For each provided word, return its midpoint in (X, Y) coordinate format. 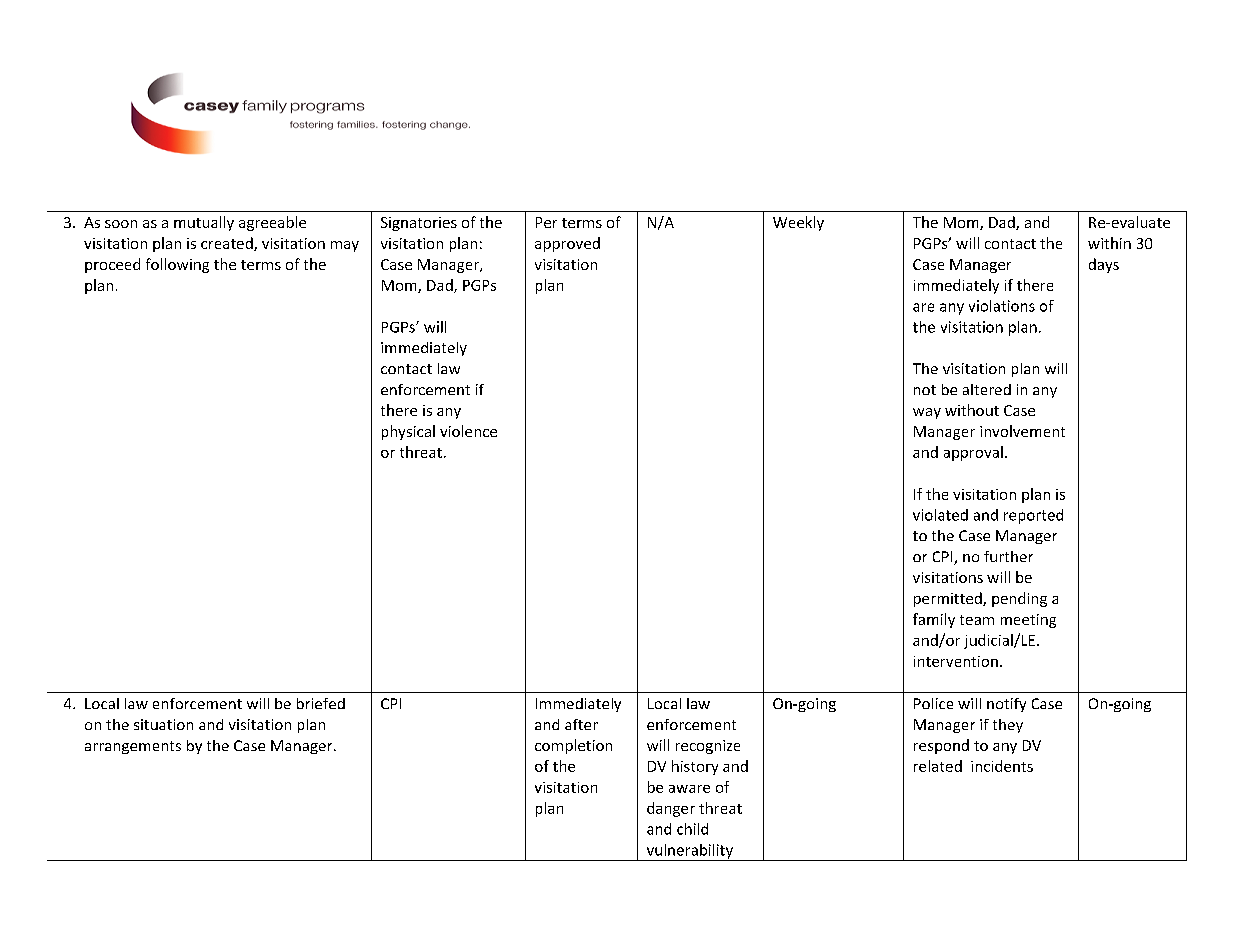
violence (468, 431)
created (228, 244)
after (581, 724)
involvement (1022, 431)
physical (408, 432)
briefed (321, 703)
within (1109, 243)
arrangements (133, 747)
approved (567, 244)
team (977, 620)
